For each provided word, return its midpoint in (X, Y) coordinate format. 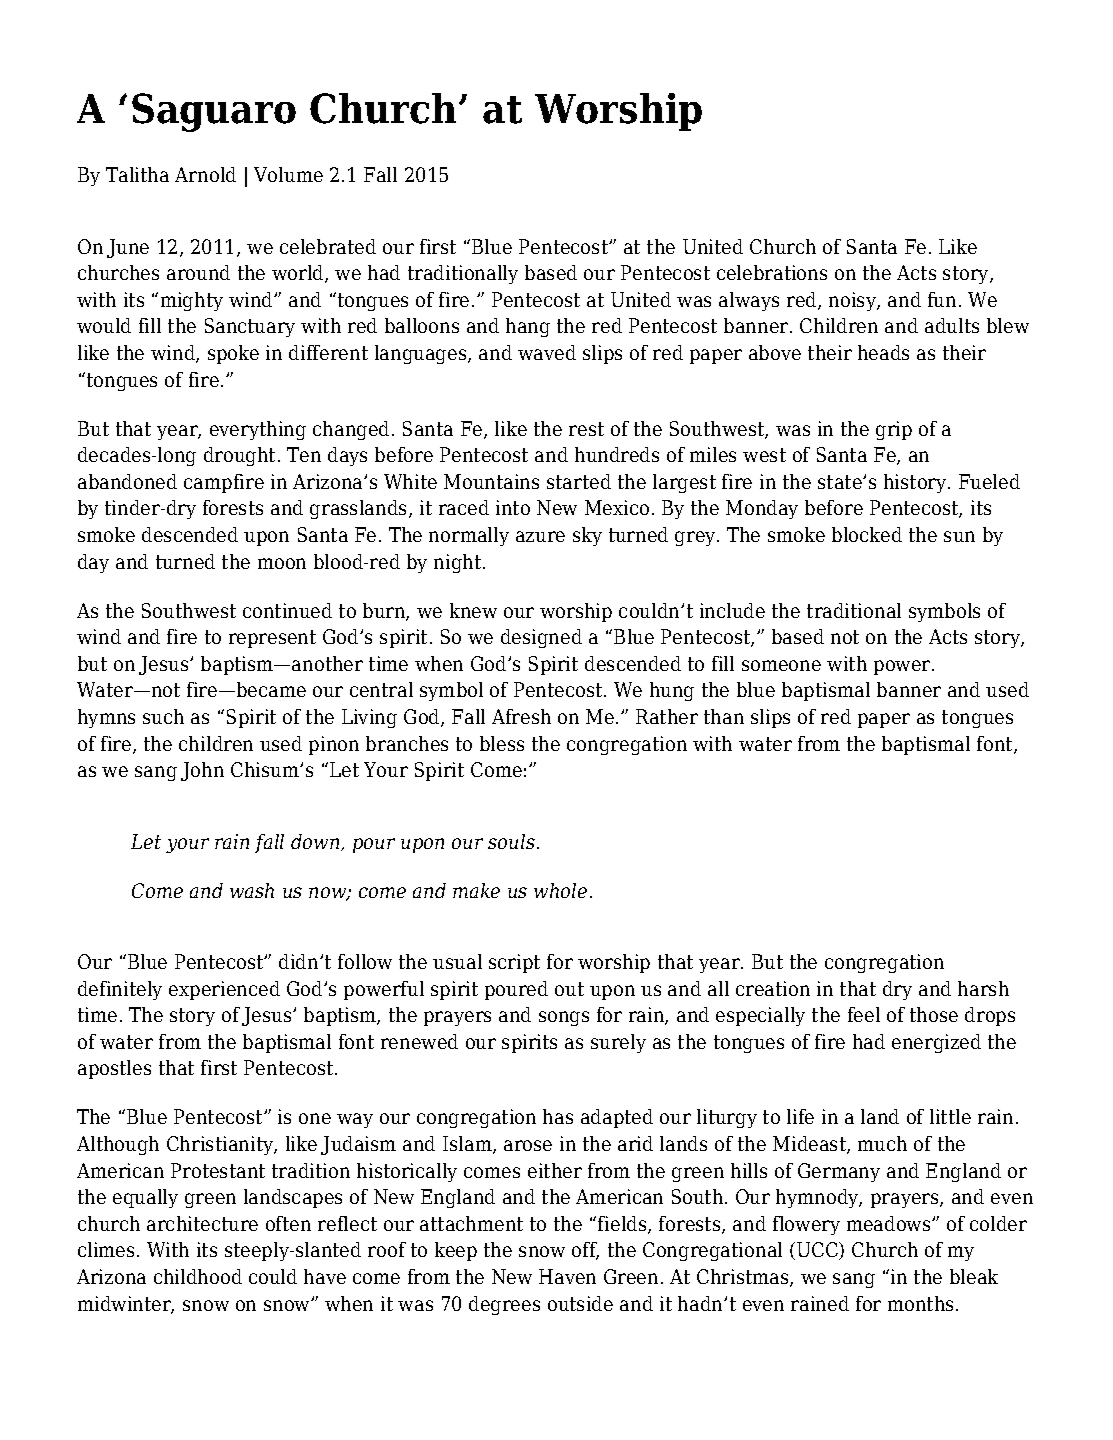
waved (547, 352)
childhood (198, 1276)
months (920, 1303)
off (585, 1251)
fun (942, 299)
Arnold (205, 174)
